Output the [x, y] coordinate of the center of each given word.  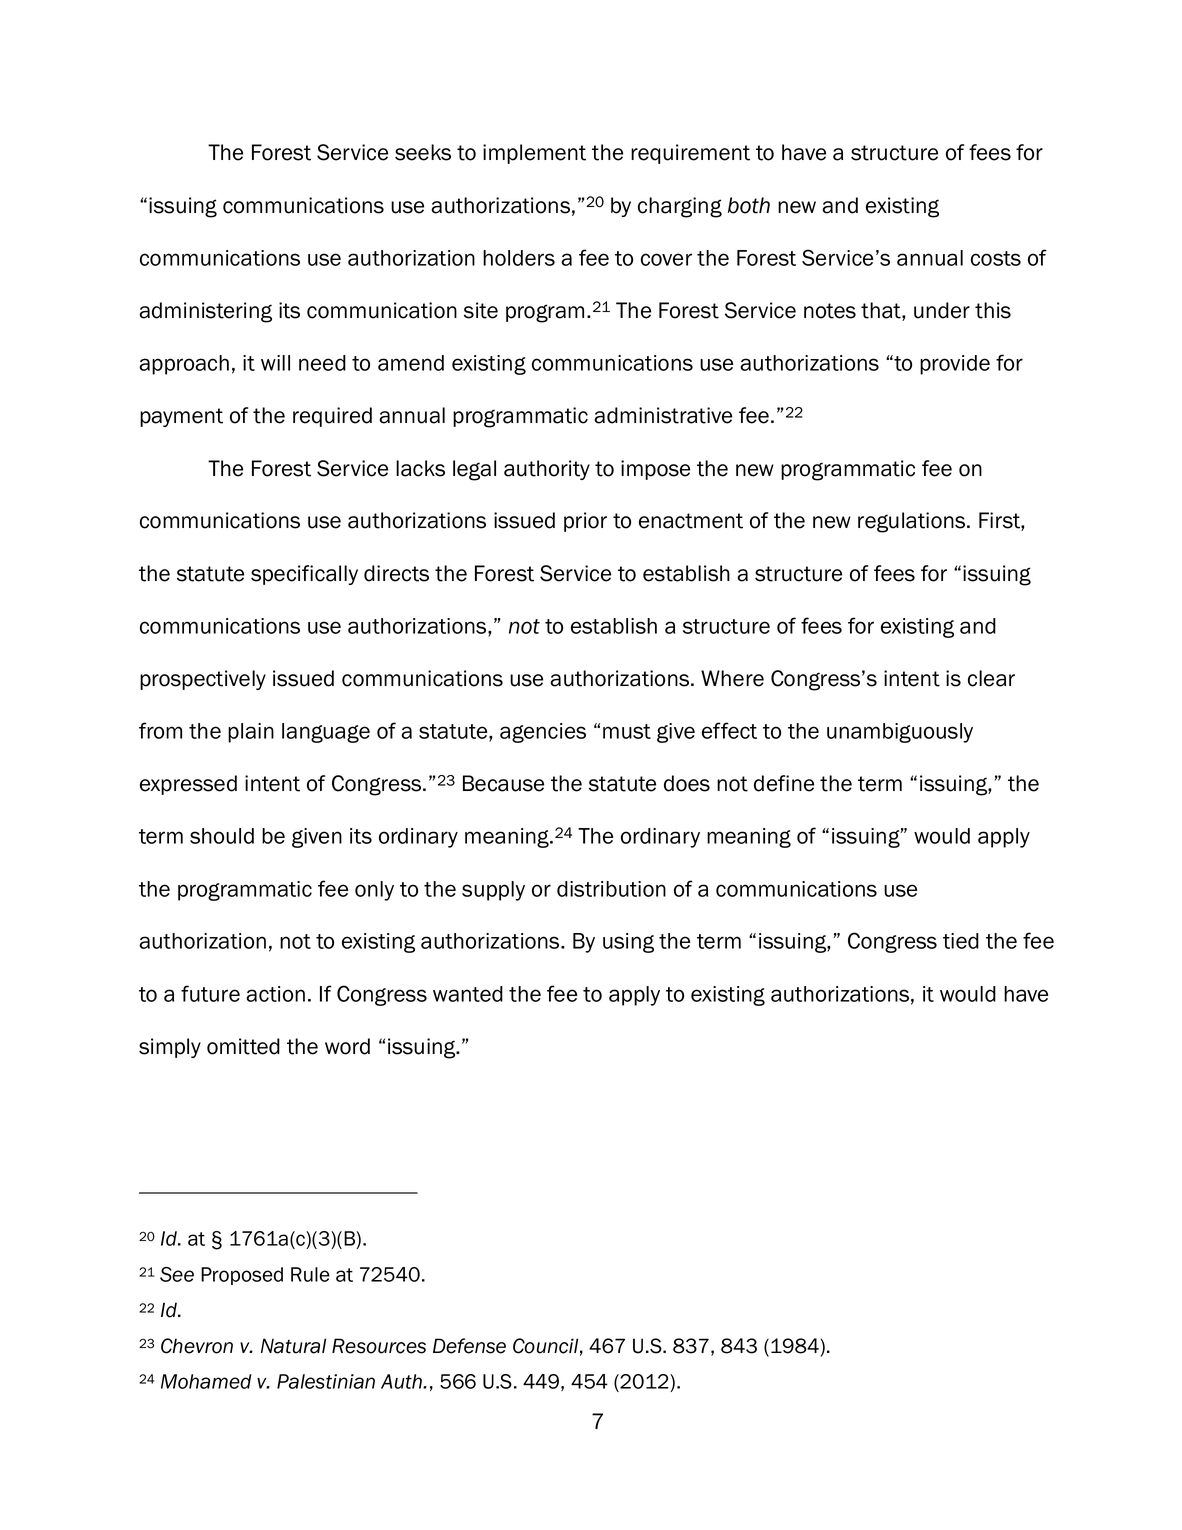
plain [251, 733]
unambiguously [900, 733]
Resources [379, 1346]
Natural [293, 1346]
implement [534, 154]
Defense [469, 1346]
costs [996, 258]
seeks [423, 152]
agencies [543, 733]
